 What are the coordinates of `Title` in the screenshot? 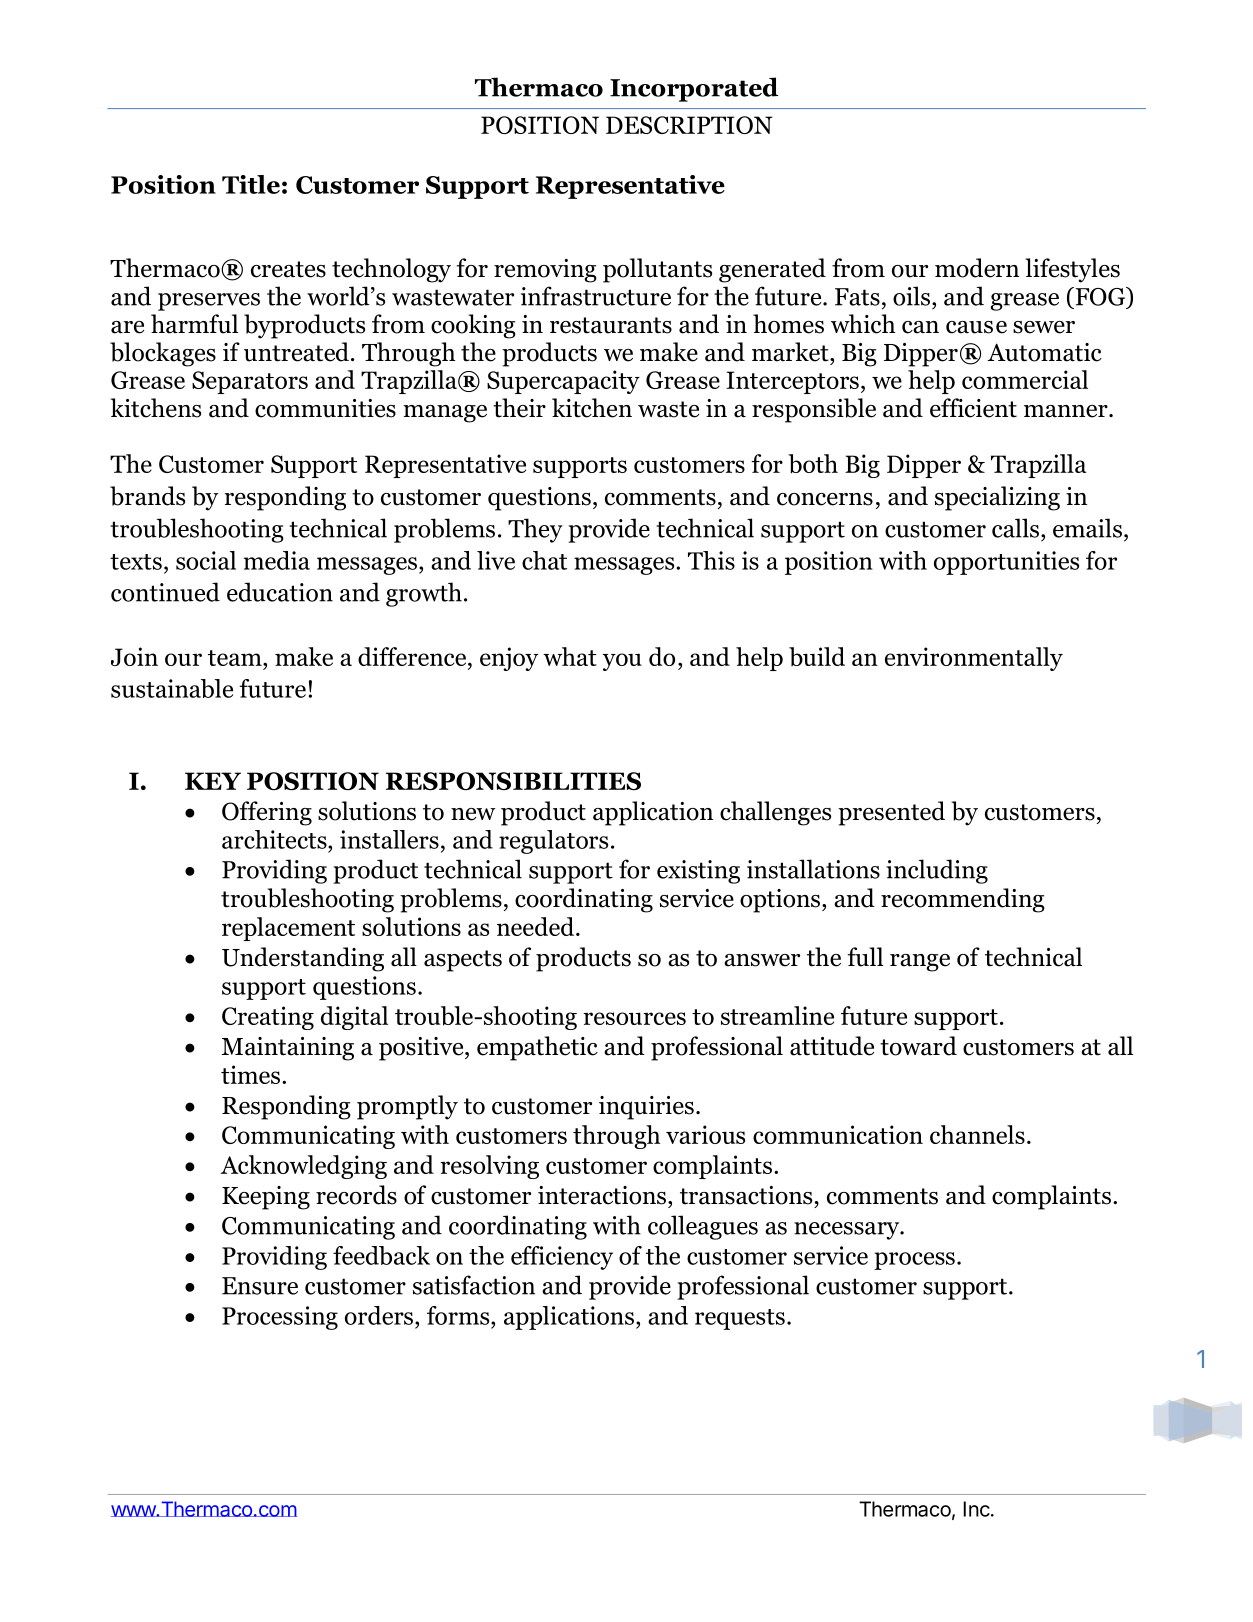 It's located at (251, 184).
